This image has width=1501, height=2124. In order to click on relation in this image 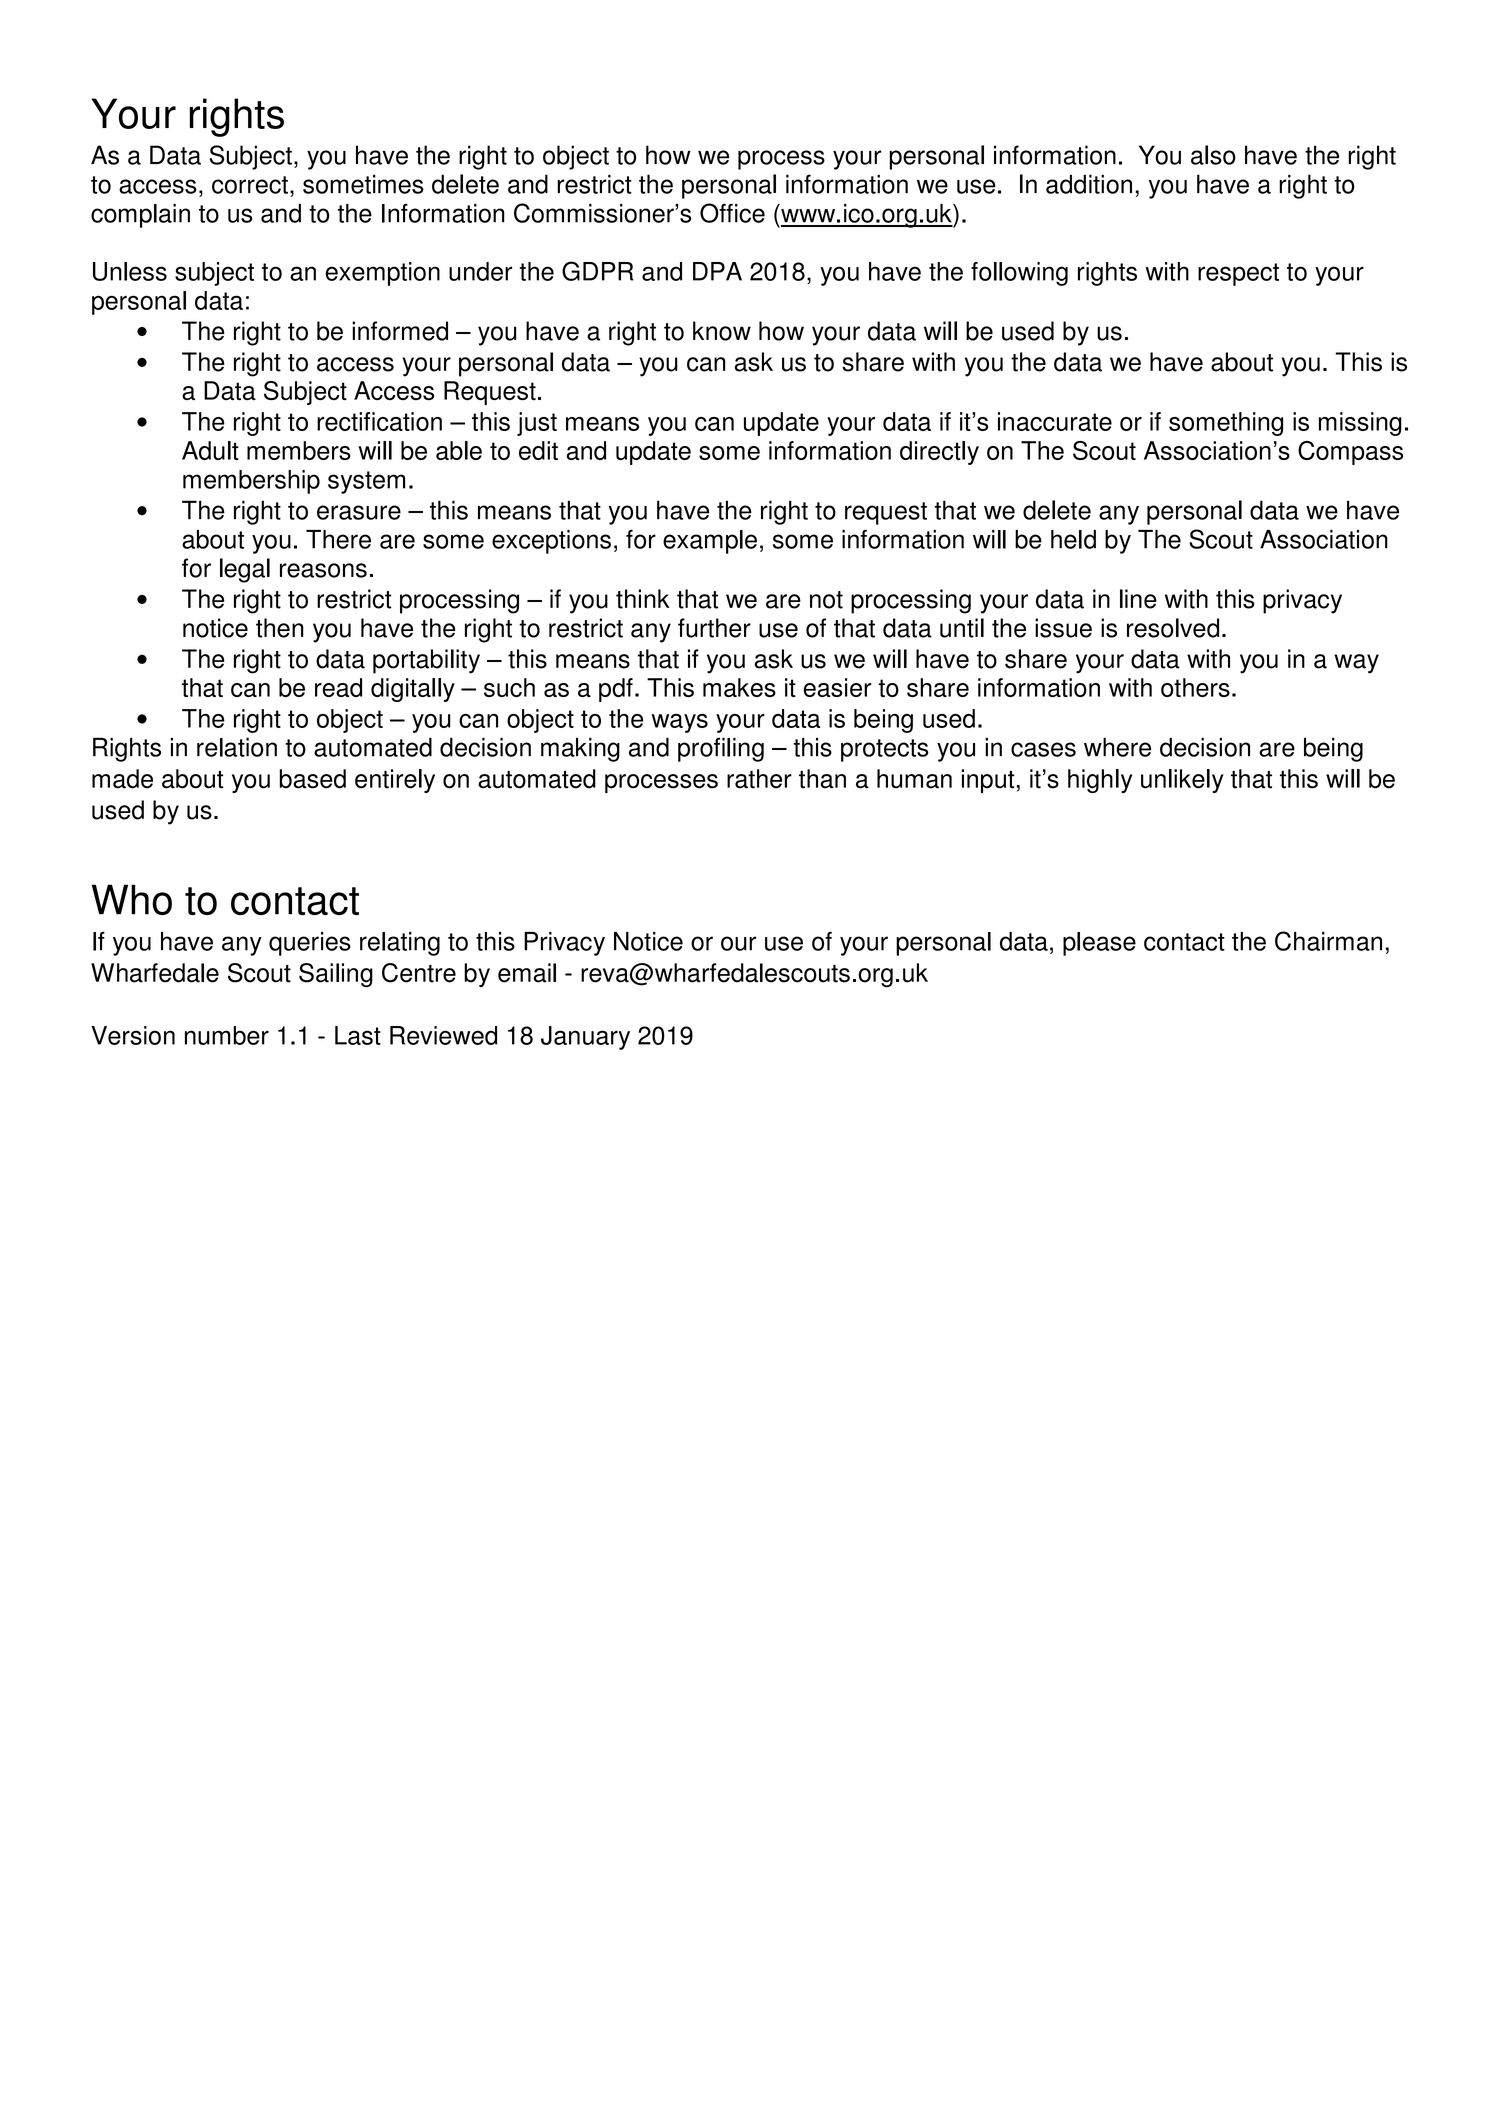, I will do `click(237, 747)`.
